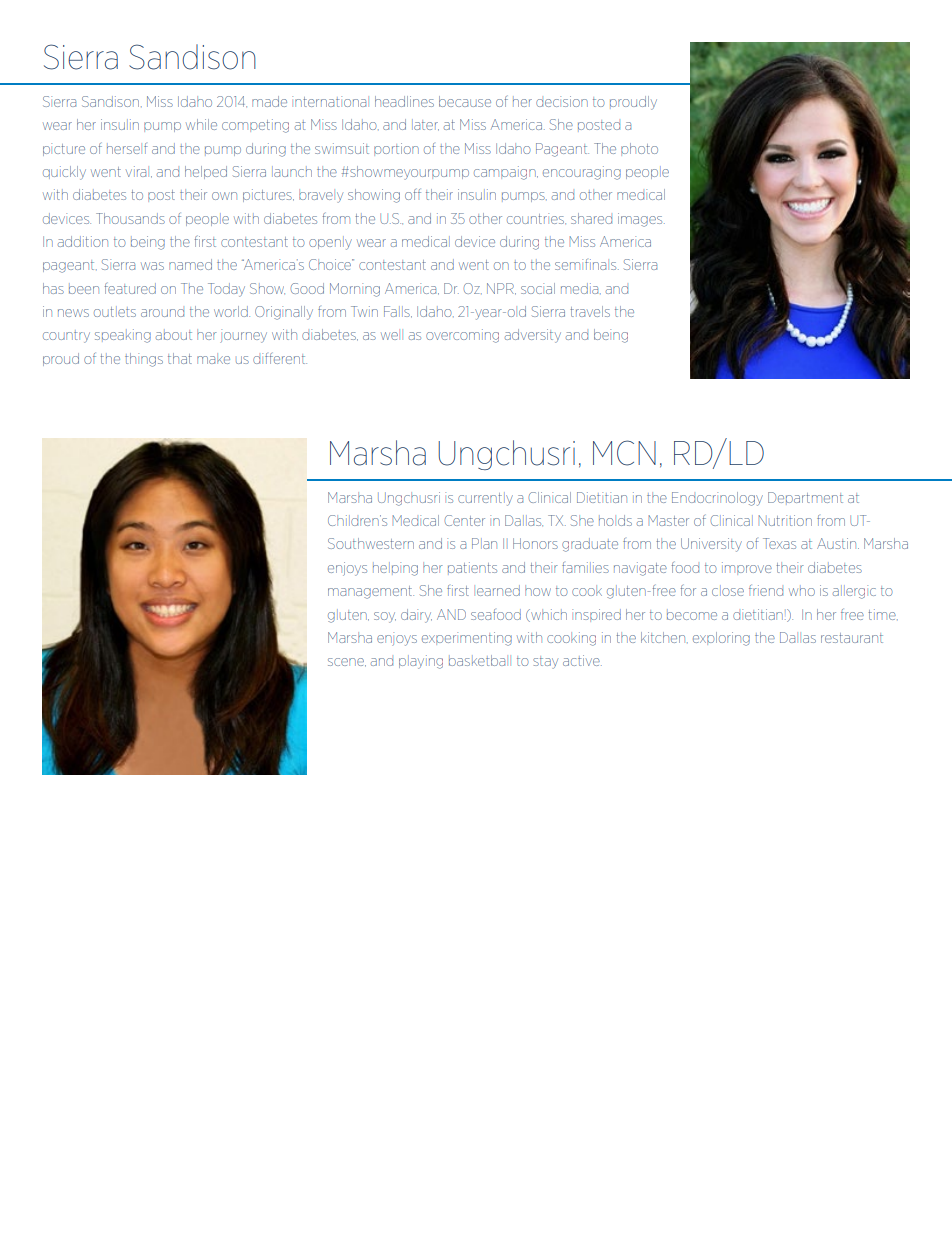 The image size is (952, 1233). Describe the element at coordinates (425, 125) in the screenshot. I see `later` at that location.
